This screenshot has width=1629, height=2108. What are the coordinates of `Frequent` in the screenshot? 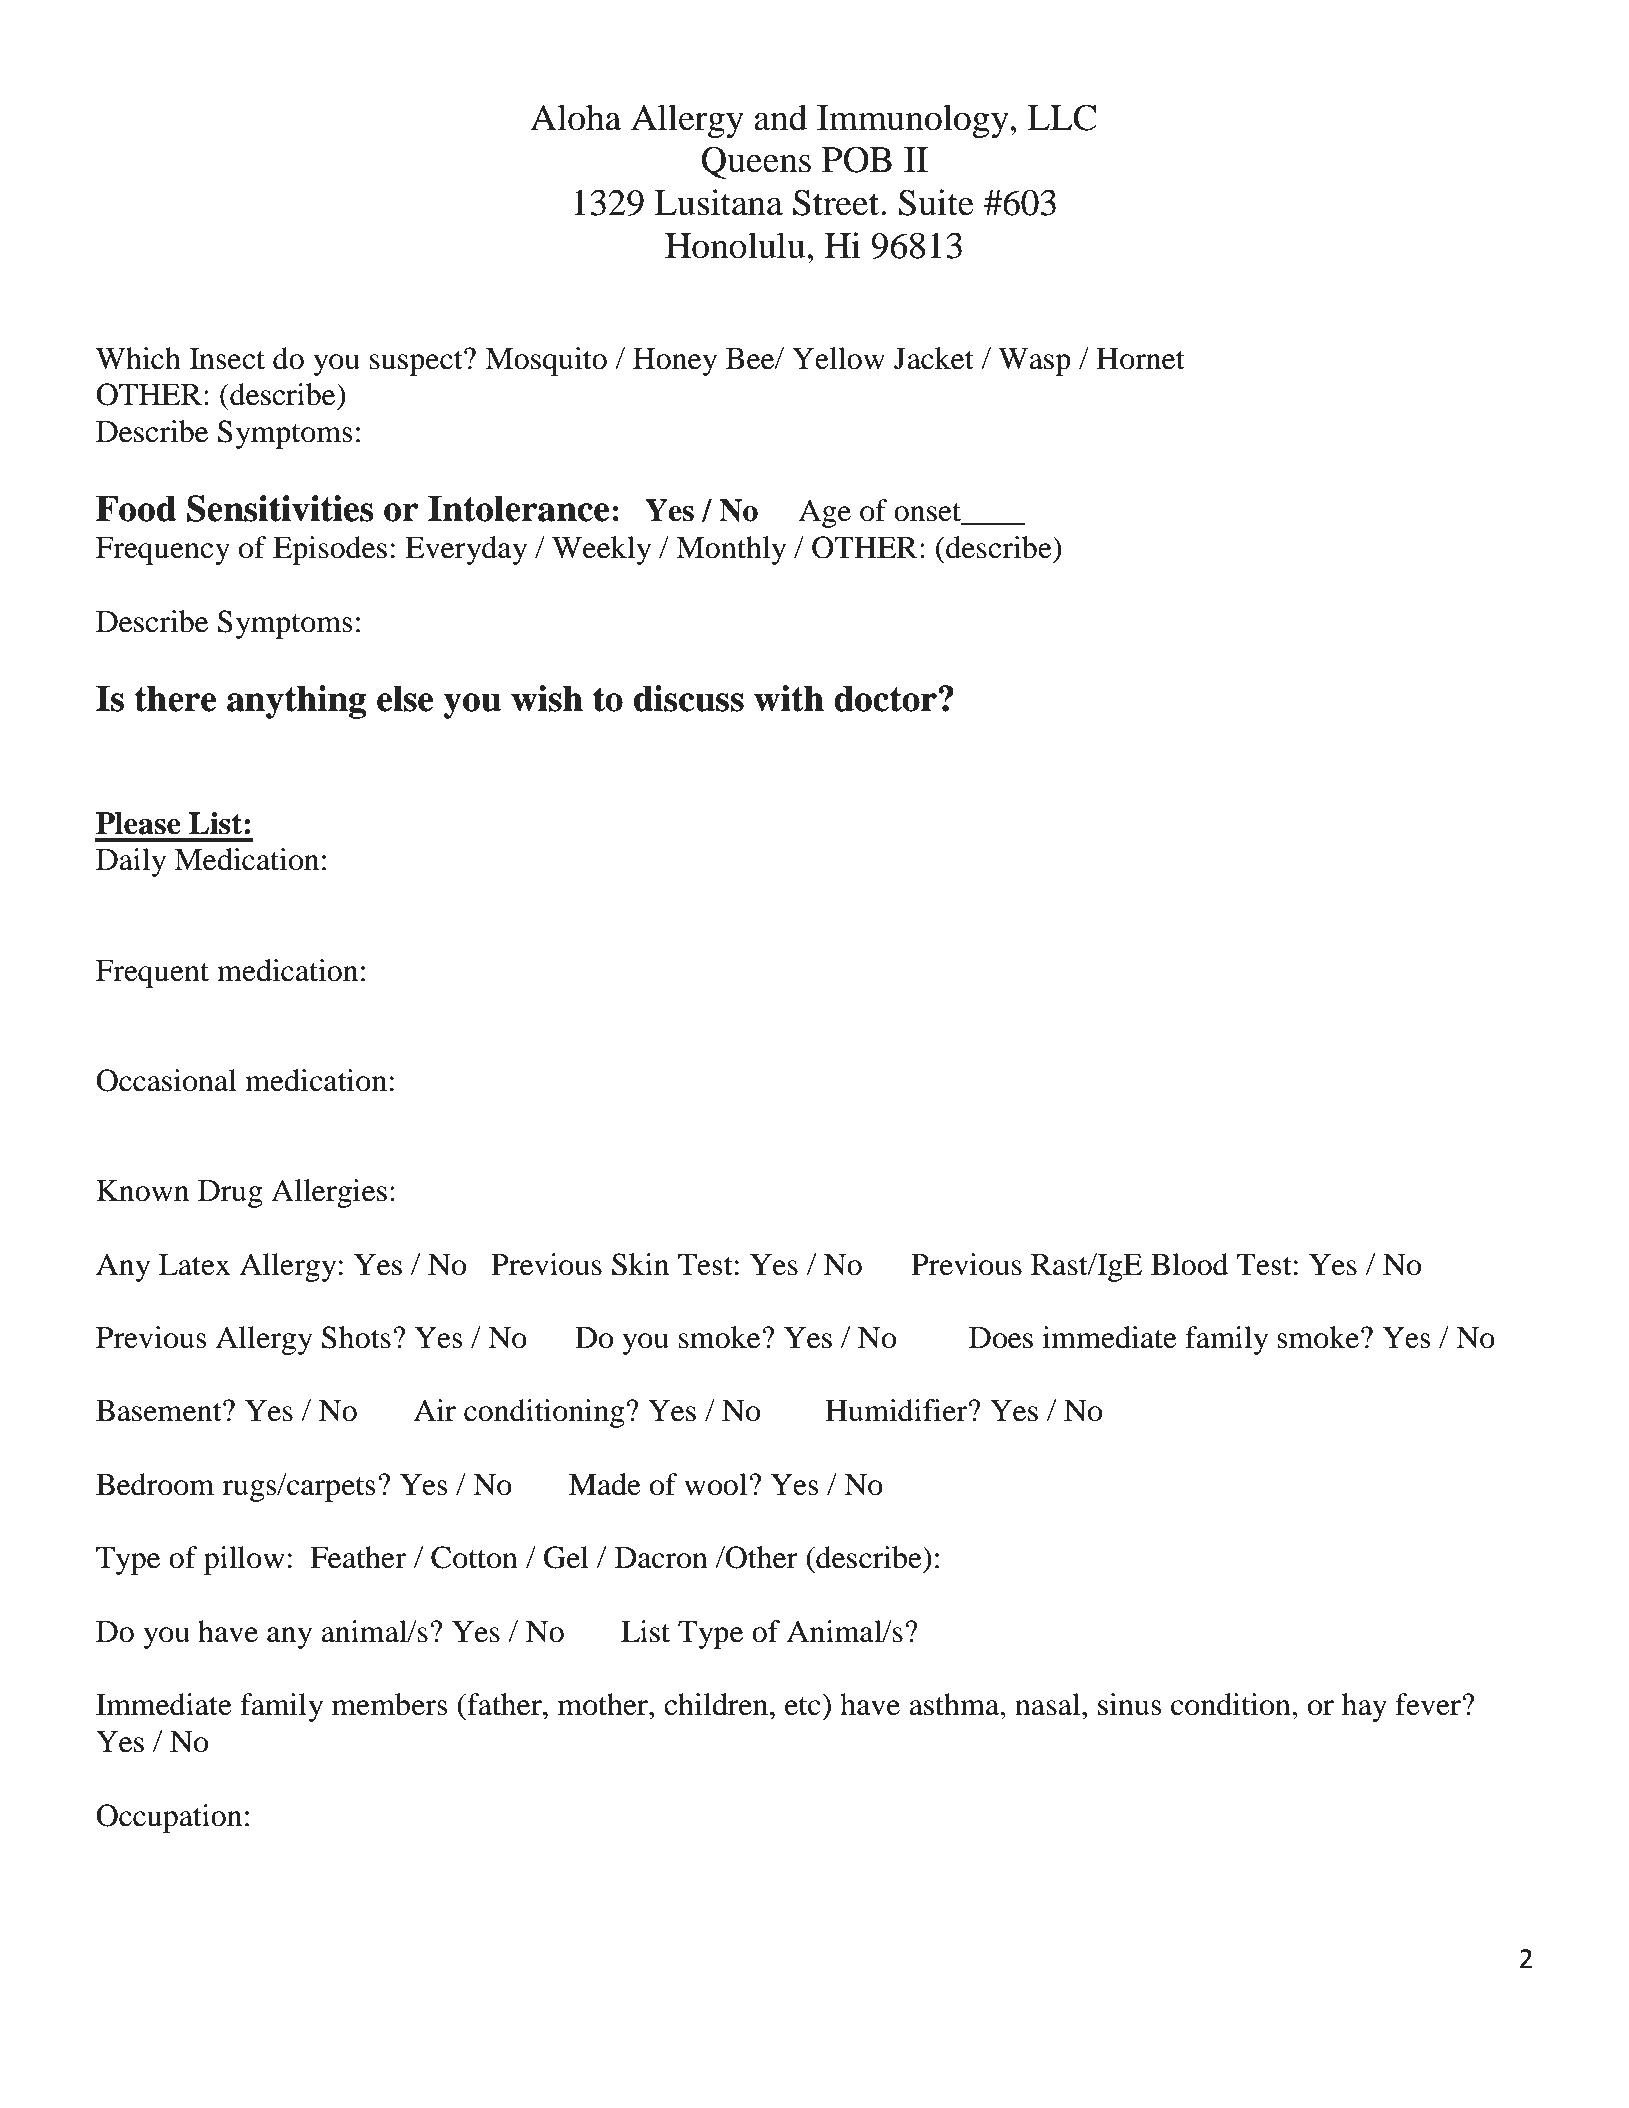 It's located at (152, 974).
